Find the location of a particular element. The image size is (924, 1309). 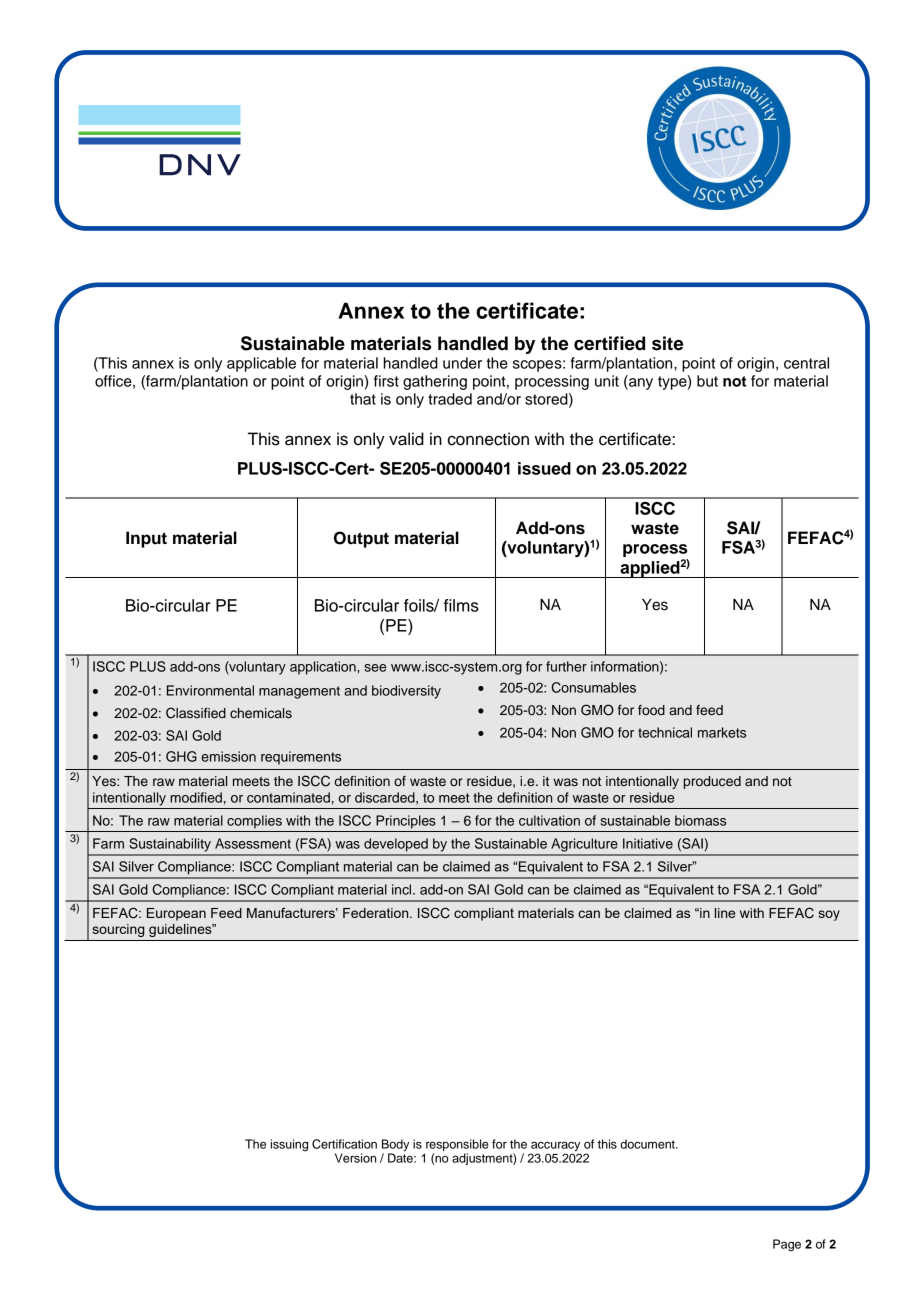

issuing is located at coordinates (289, 1145).
